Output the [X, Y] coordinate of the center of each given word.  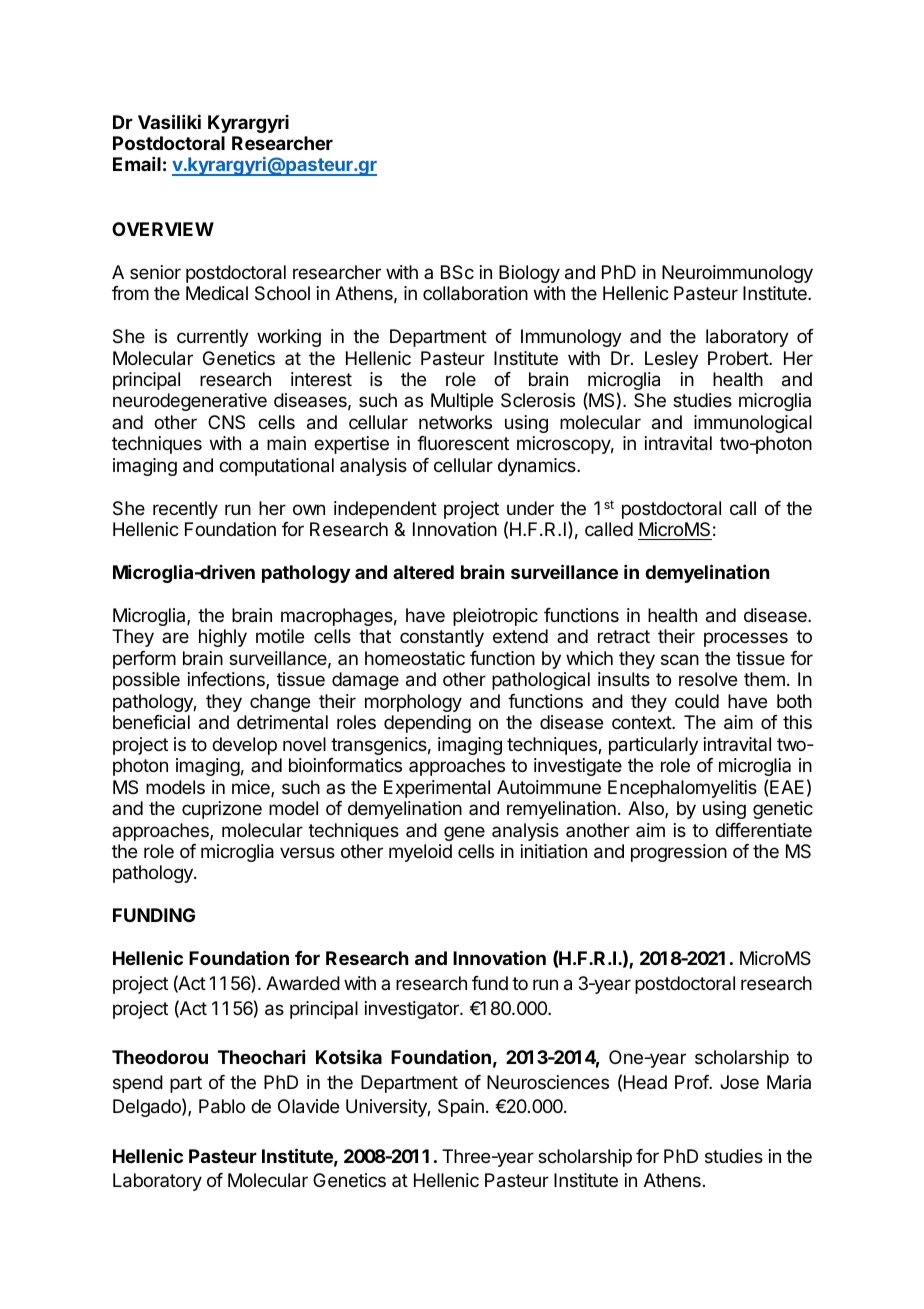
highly [223, 638]
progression [679, 853]
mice [252, 788]
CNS [226, 422]
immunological [753, 424]
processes [746, 639]
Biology [529, 274]
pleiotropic [495, 617]
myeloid [420, 853]
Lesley [671, 360]
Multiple [462, 402]
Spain [461, 1108]
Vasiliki [169, 121]
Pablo [222, 1106]
